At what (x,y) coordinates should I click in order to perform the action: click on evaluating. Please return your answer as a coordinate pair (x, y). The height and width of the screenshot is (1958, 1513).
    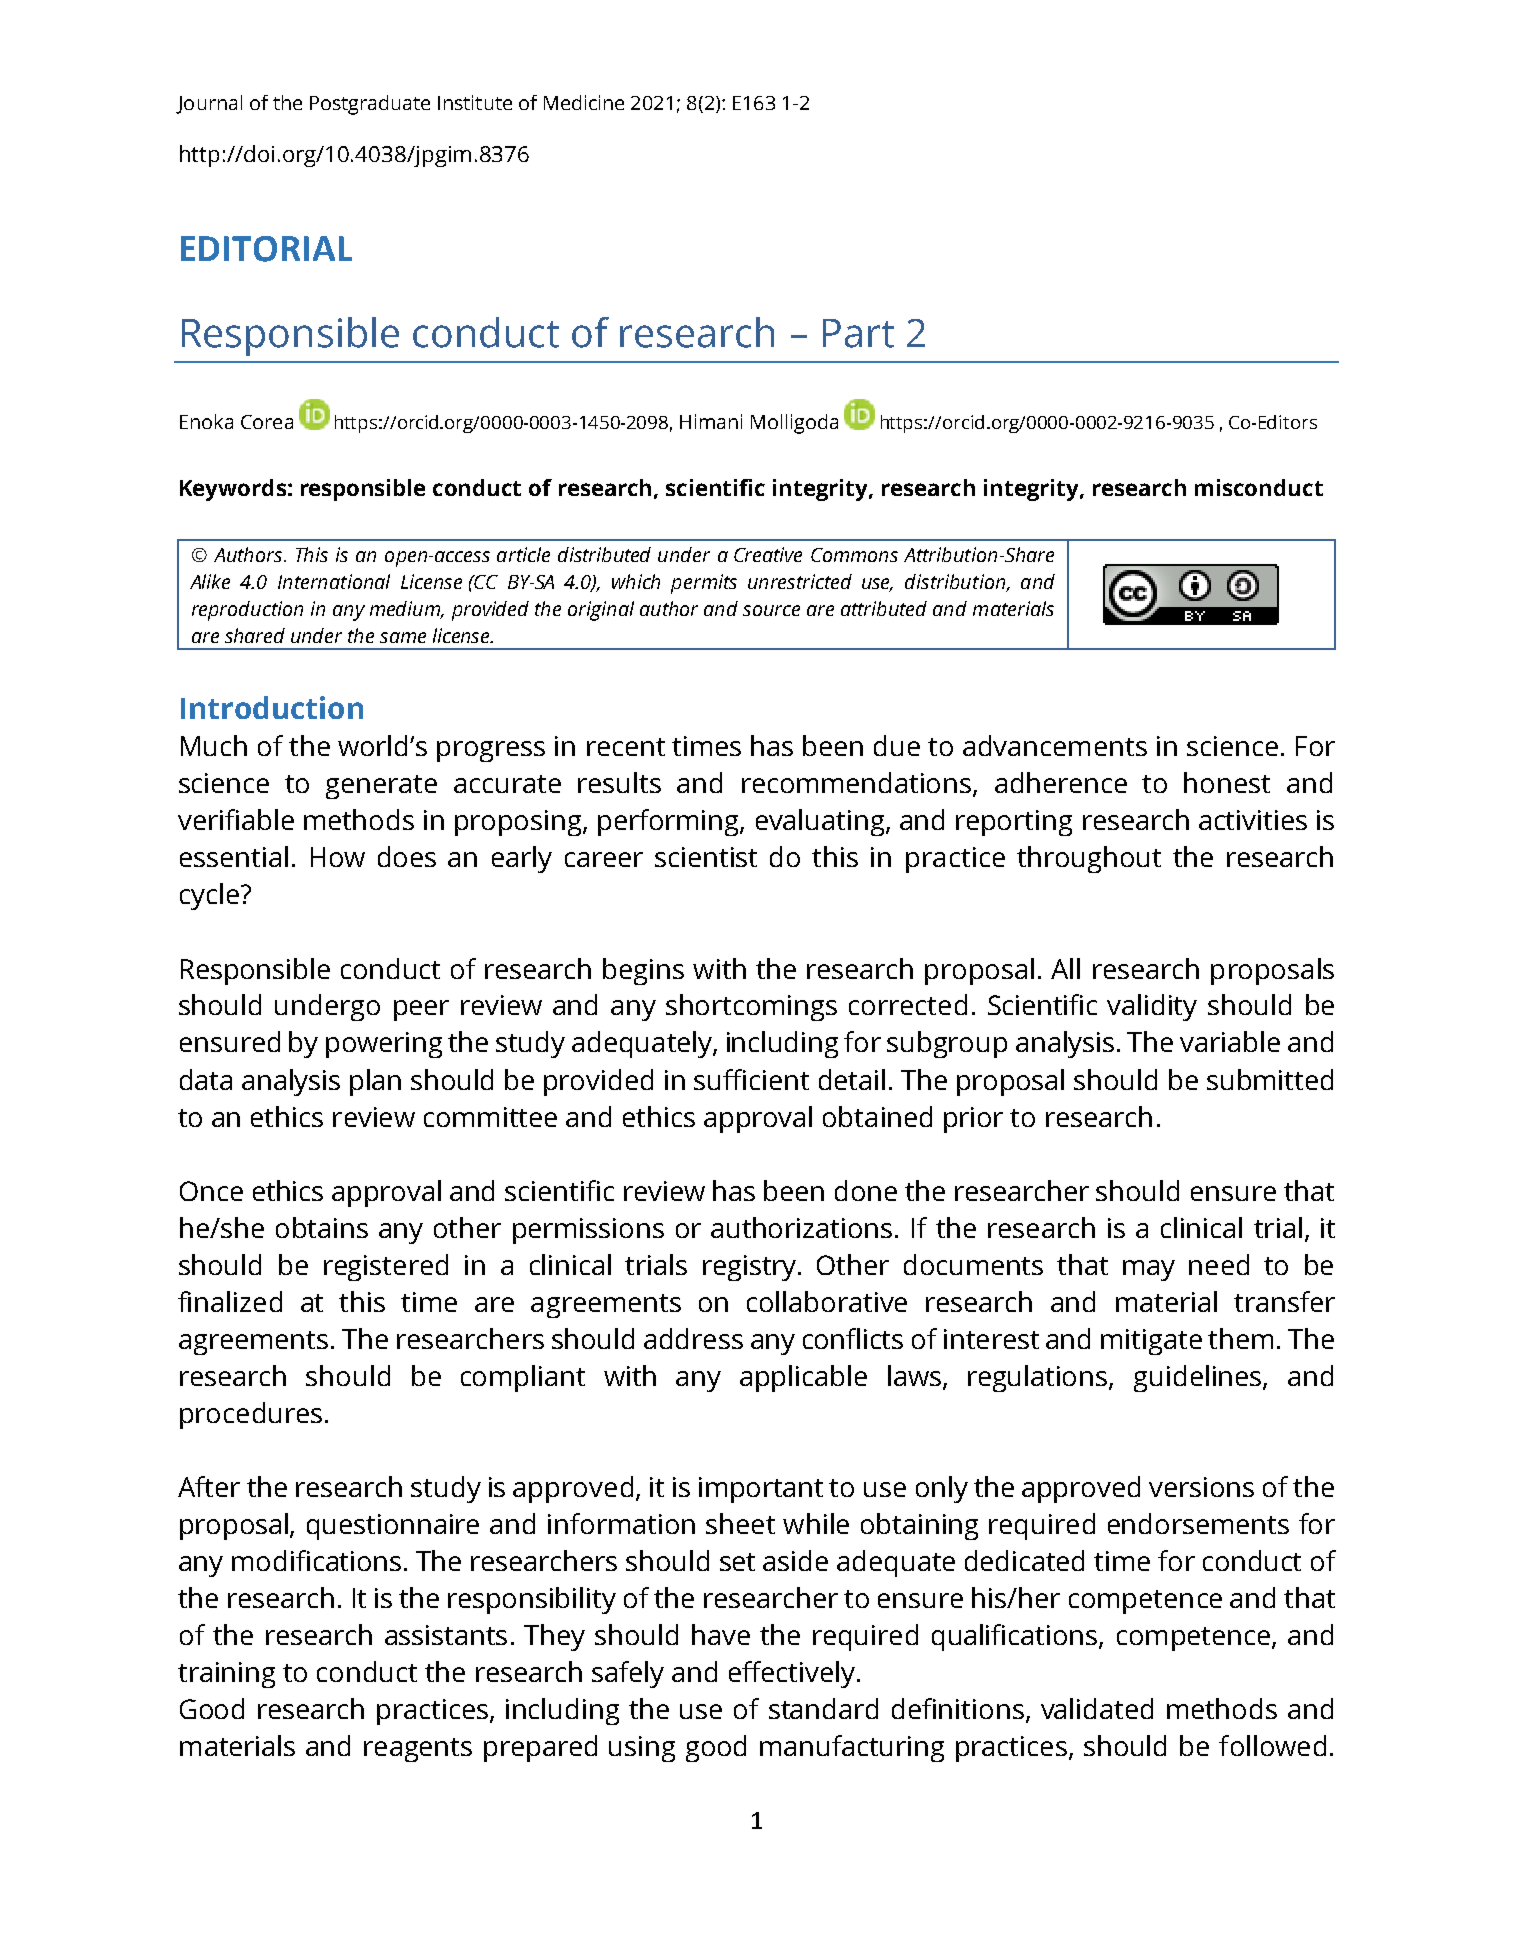
    Looking at the image, I should click on (821, 822).
